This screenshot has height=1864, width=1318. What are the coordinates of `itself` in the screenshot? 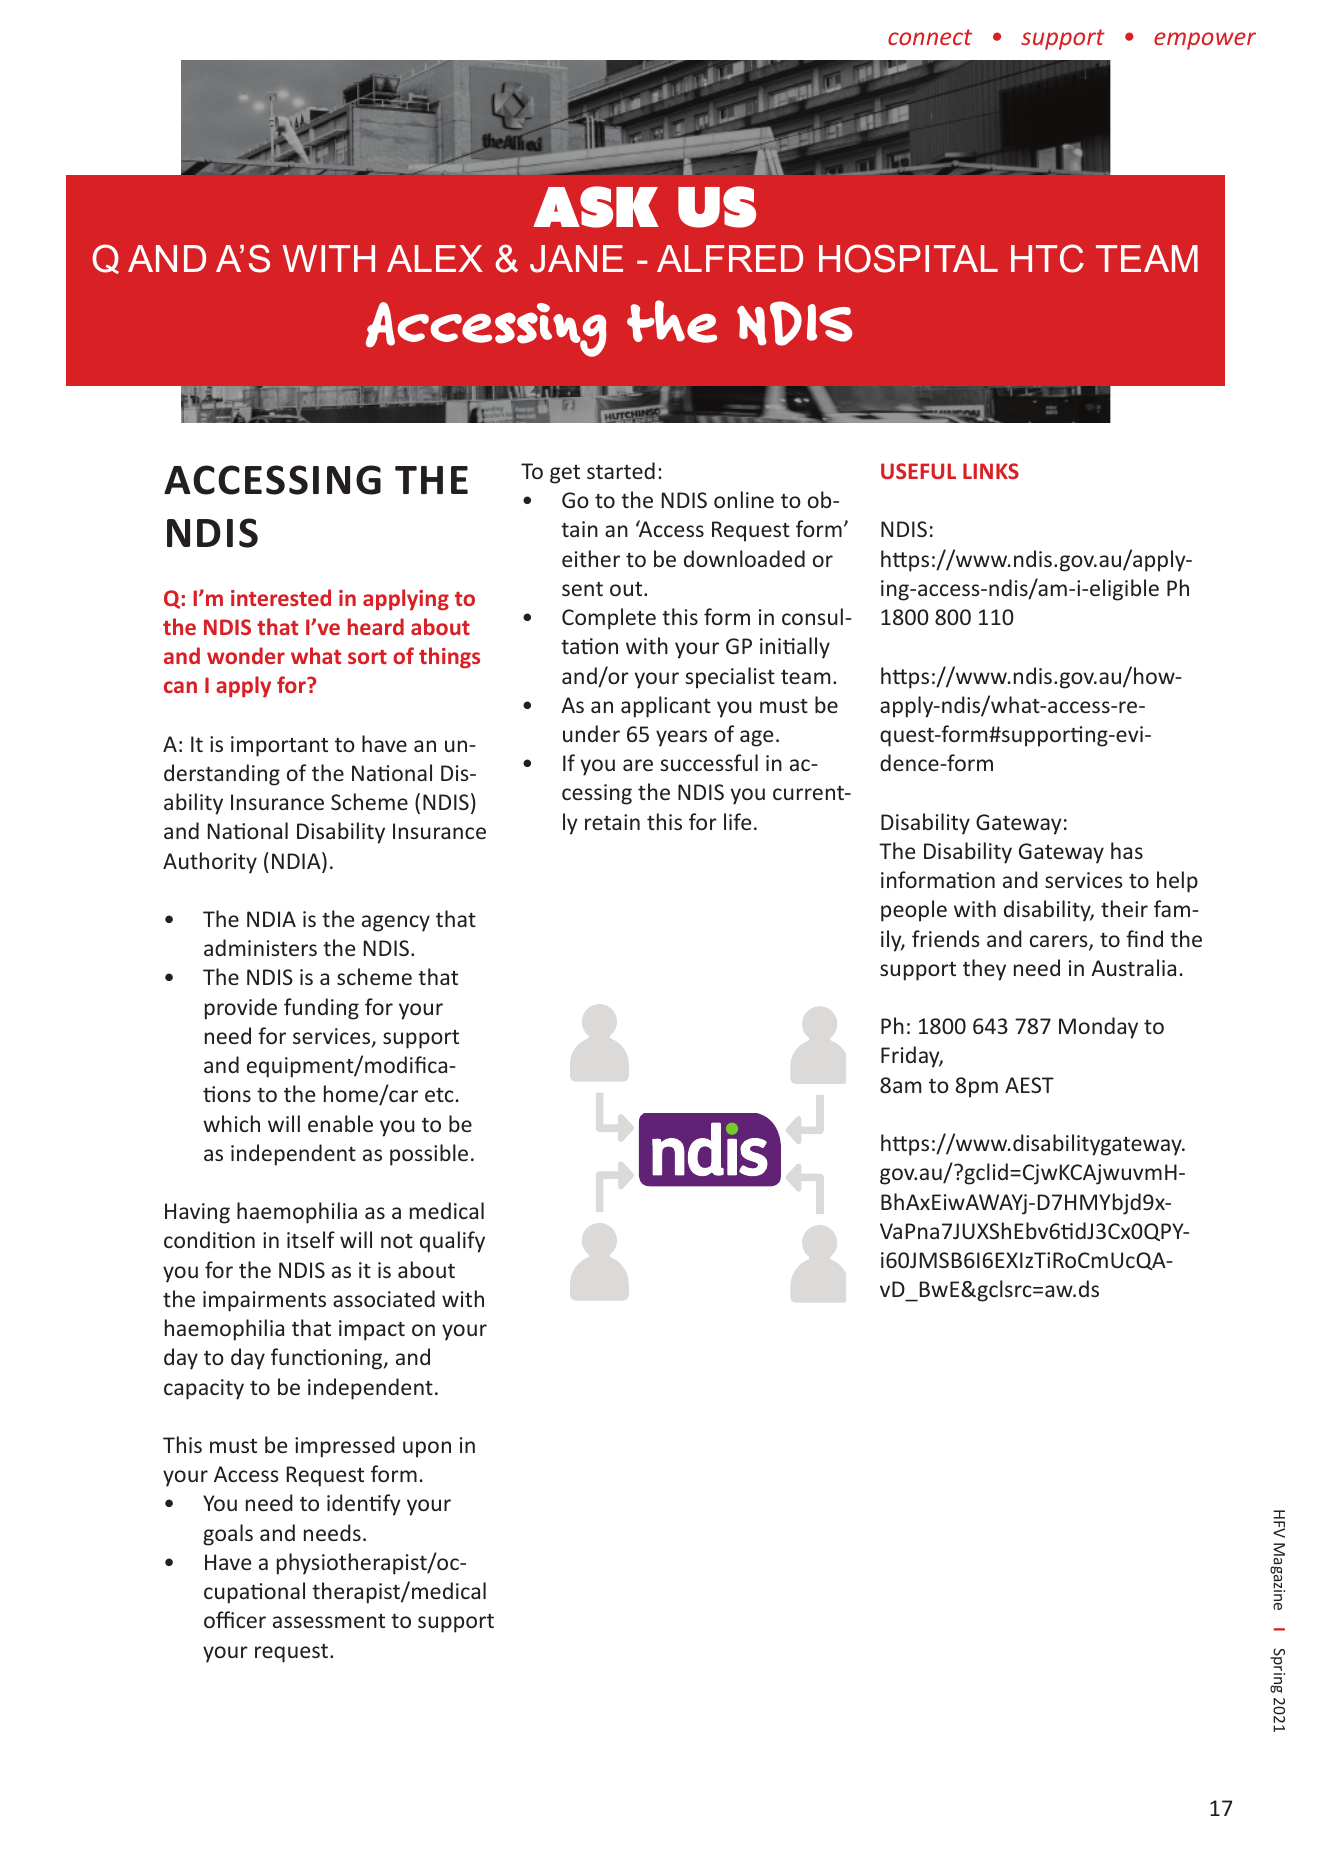 It's located at (311, 1239).
